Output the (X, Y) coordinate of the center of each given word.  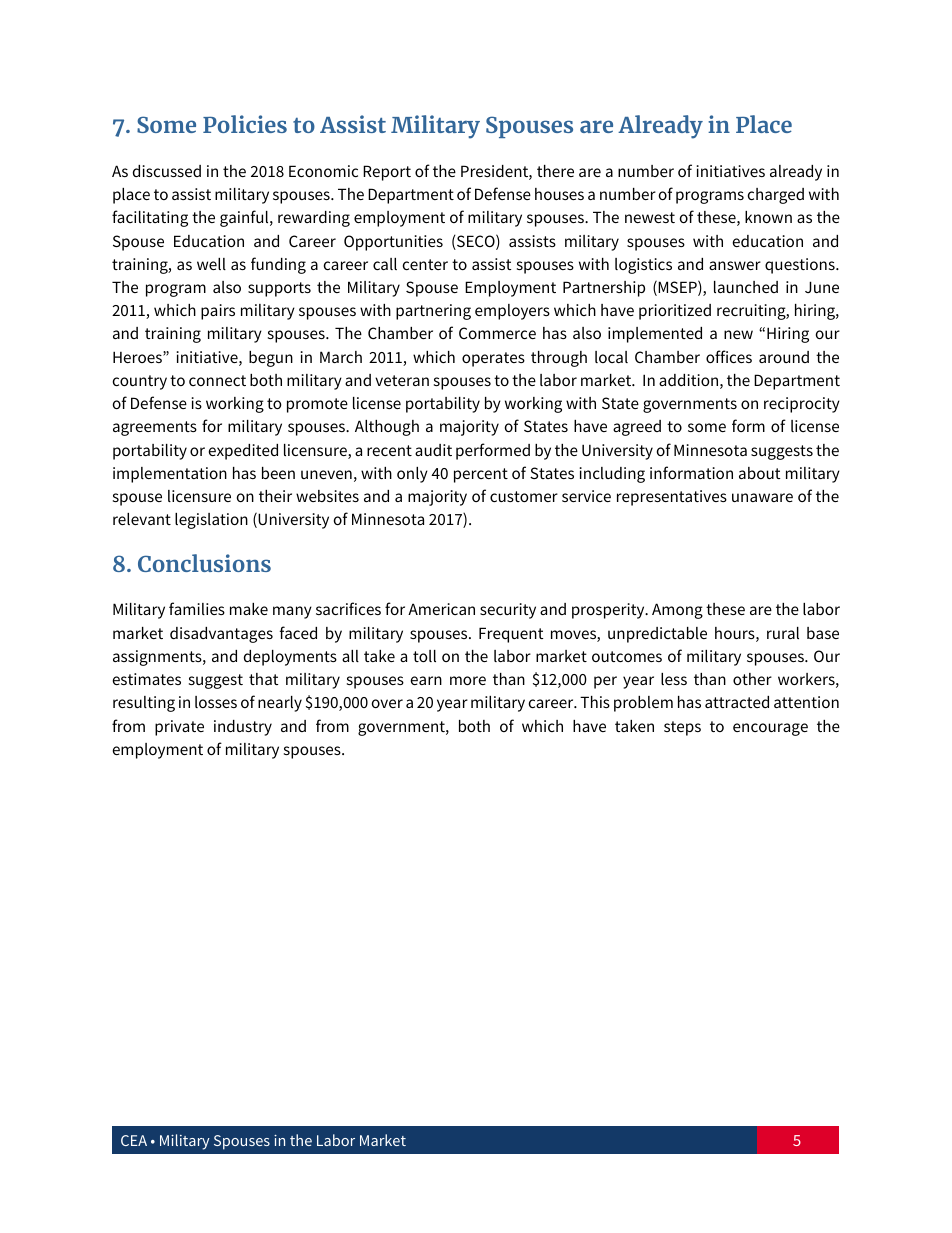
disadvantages (221, 635)
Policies (245, 124)
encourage (770, 729)
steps (682, 728)
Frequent (511, 635)
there (555, 171)
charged (776, 196)
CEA (134, 1140)
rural (783, 633)
